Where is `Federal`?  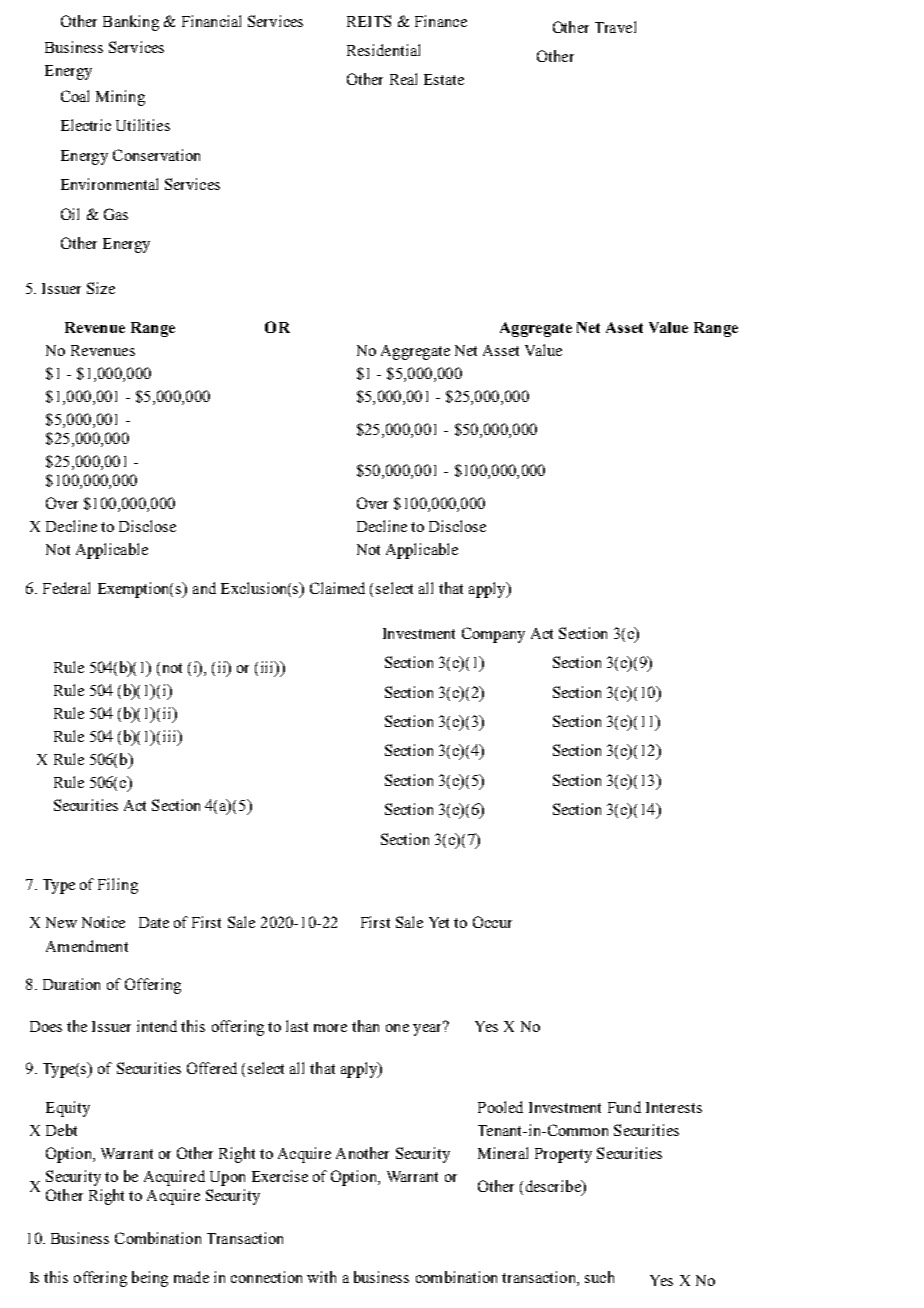
Federal is located at coordinates (66, 588).
